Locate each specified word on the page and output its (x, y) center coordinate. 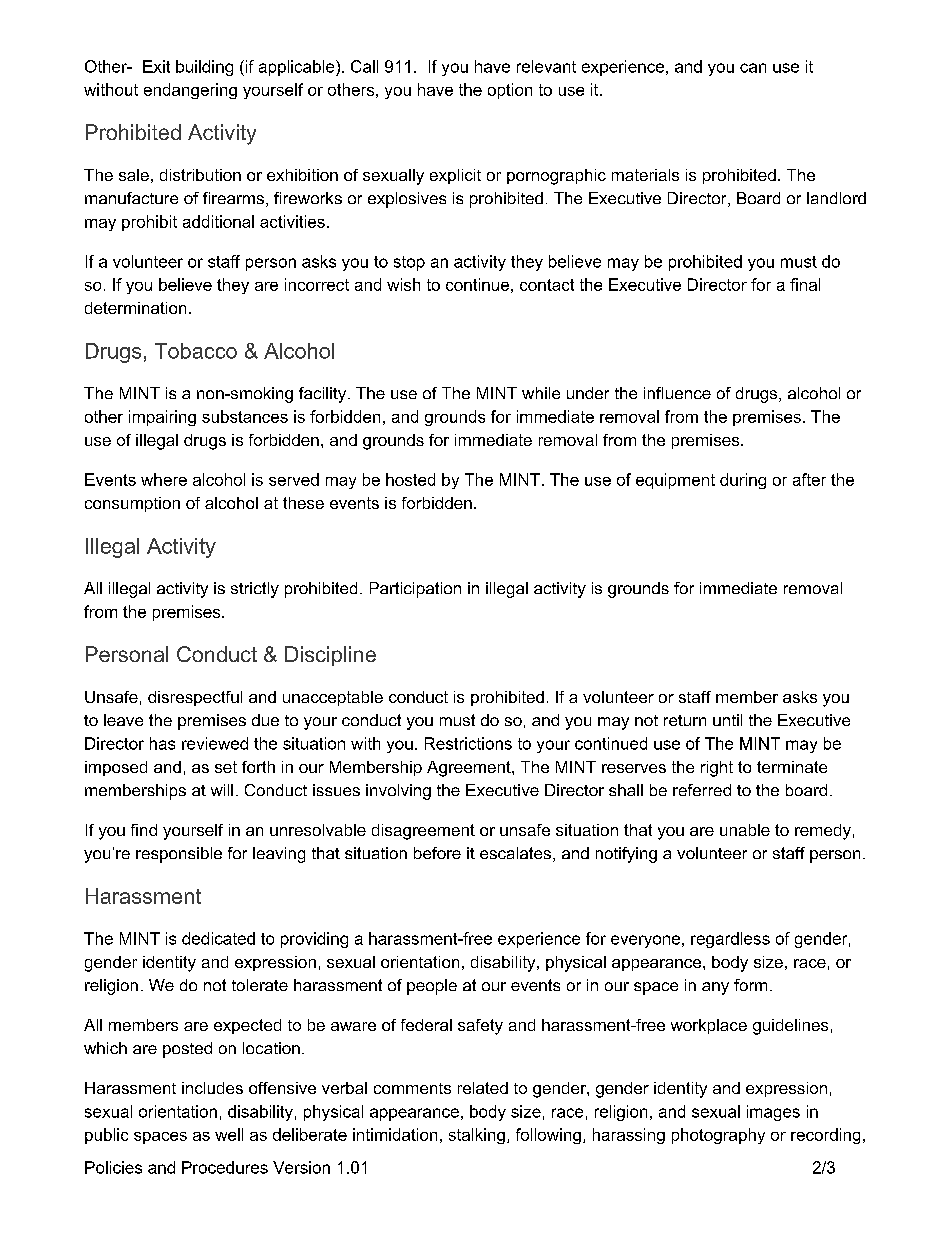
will (222, 790)
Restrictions (468, 743)
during (743, 481)
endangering (190, 91)
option (510, 91)
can (753, 68)
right (717, 769)
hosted (410, 479)
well (229, 1134)
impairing (162, 418)
